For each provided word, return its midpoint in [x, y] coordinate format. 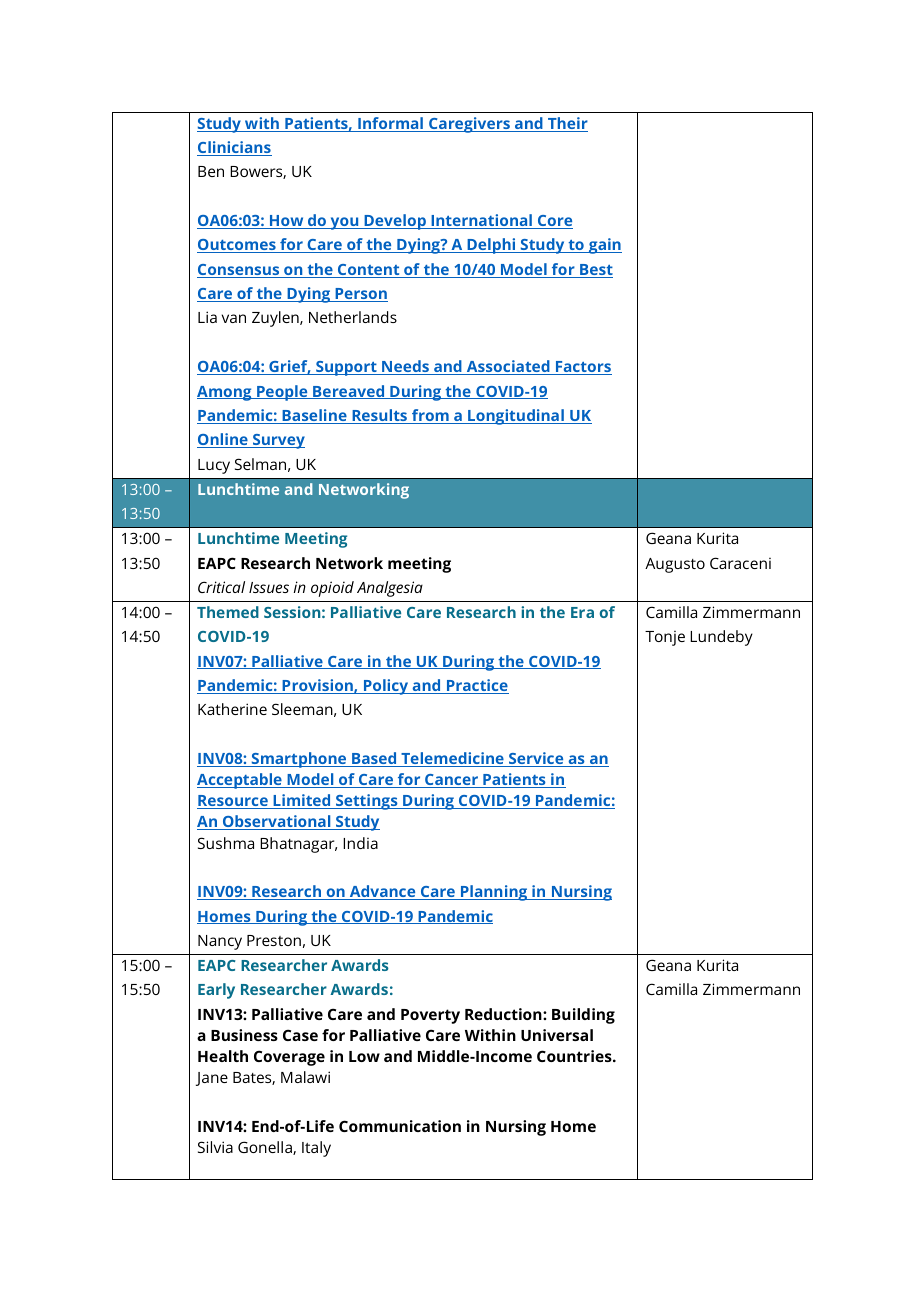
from [430, 416]
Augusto [675, 565]
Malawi [305, 1077]
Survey [278, 441]
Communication [400, 1126]
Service [536, 759]
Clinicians [234, 148]
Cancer [452, 781]
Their [567, 124]
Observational [276, 822]
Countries [575, 1056]
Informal [390, 124]
